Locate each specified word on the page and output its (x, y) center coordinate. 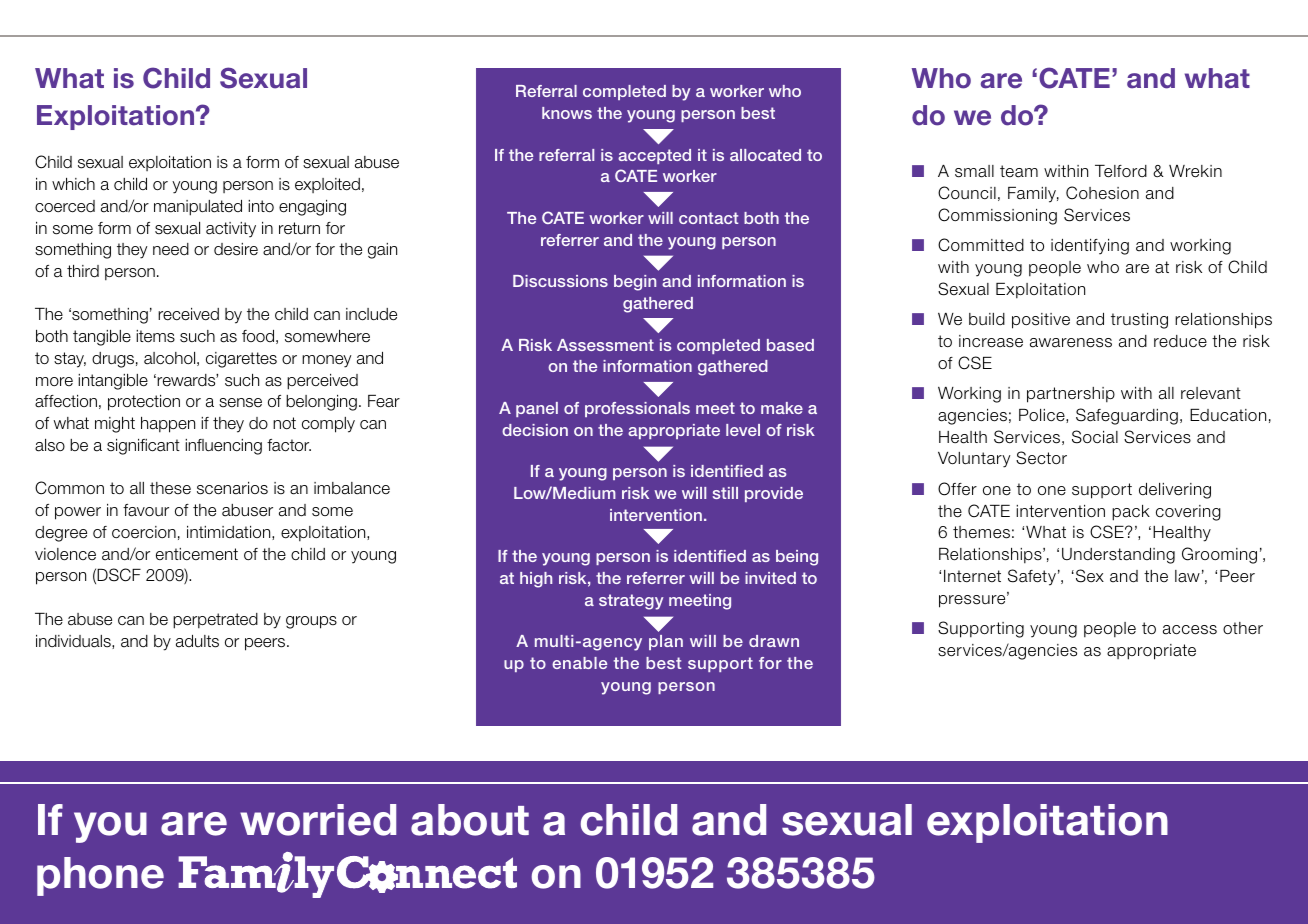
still (725, 493)
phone (100, 876)
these (170, 488)
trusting (1139, 321)
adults (197, 641)
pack (1131, 513)
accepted (654, 156)
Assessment (605, 345)
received (188, 314)
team (1019, 171)
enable (579, 663)
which (73, 184)
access (1190, 630)
